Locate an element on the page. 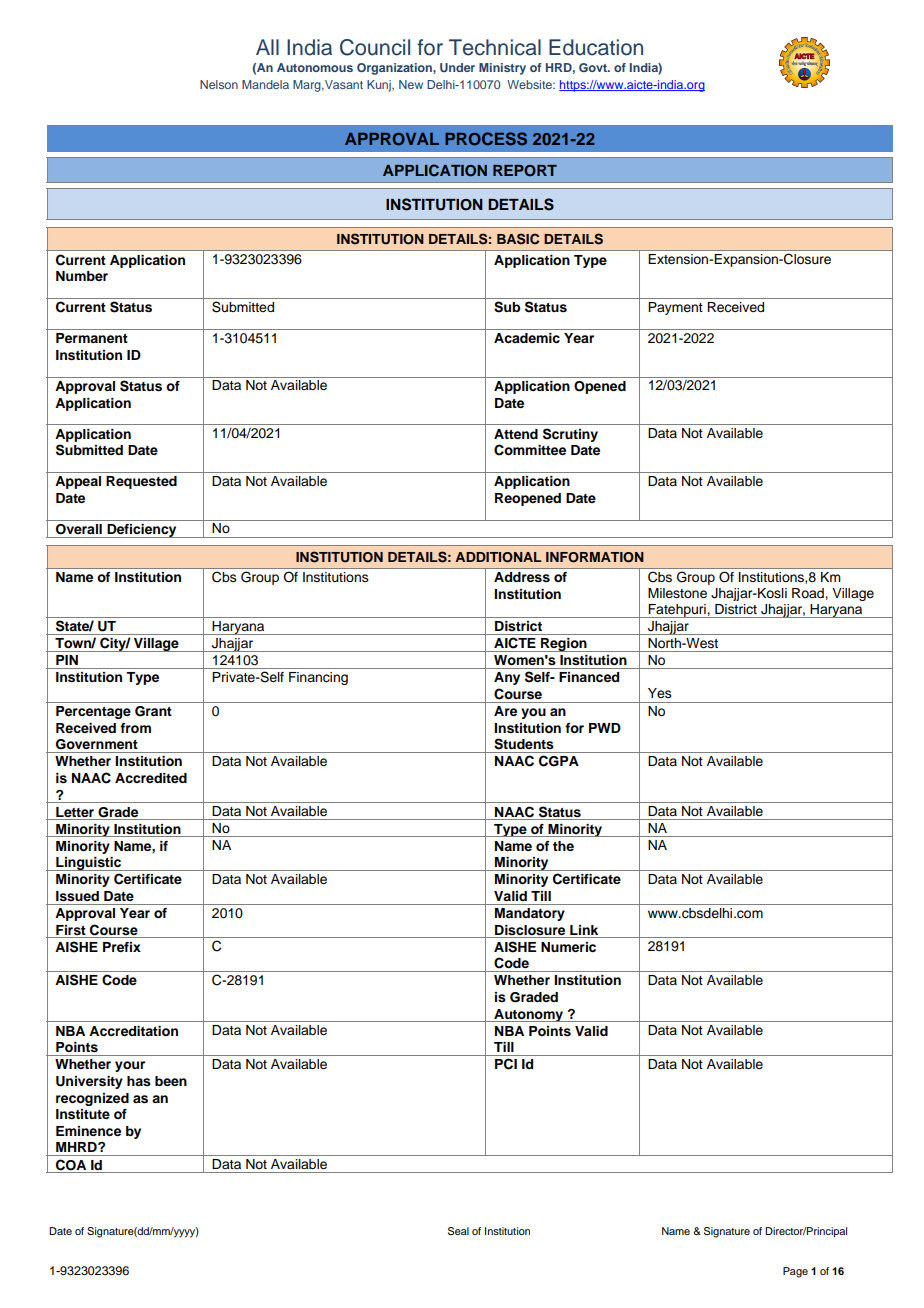 Image resolution: width=924 pixels, height=1308 pixels. Milestone is located at coordinates (677, 593).
